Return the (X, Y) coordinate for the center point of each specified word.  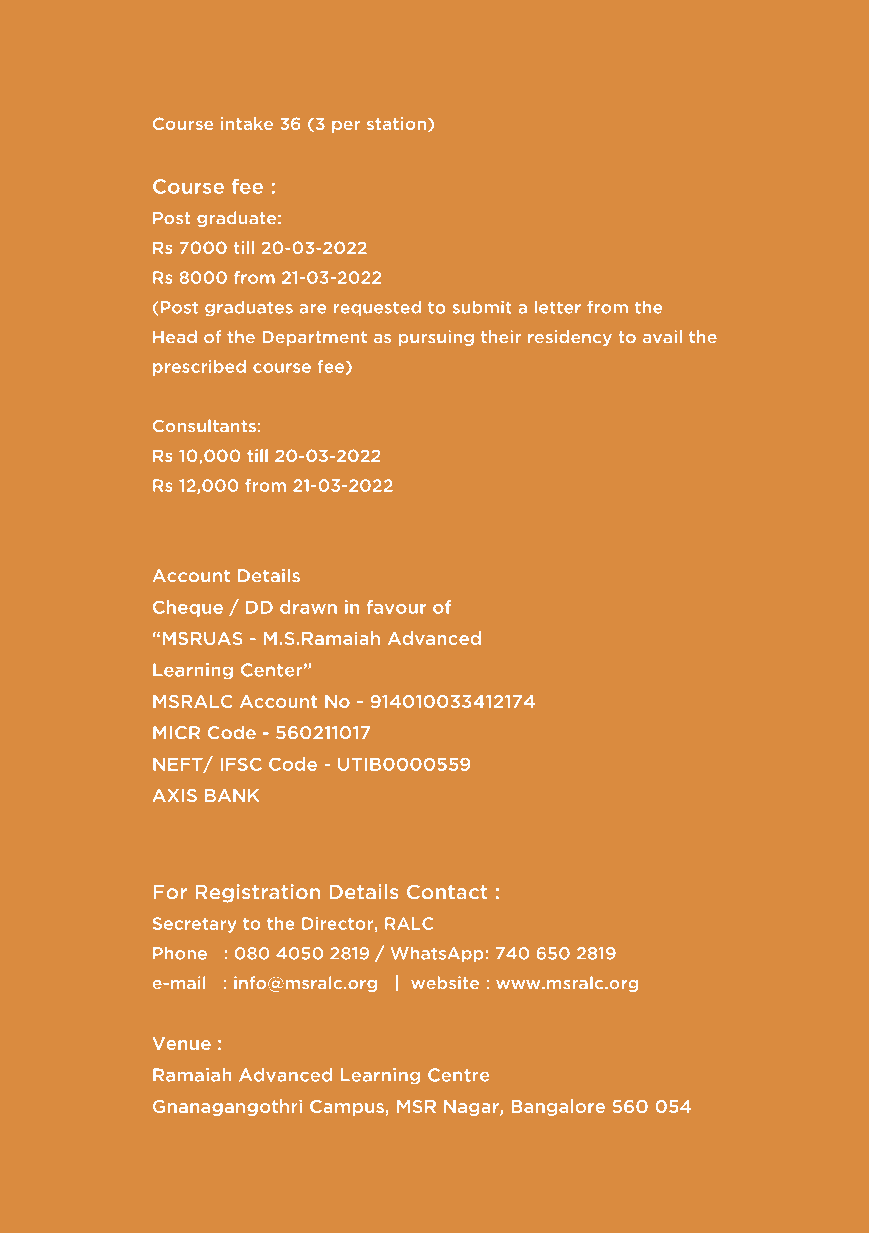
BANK (232, 795)
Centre (458, 1075)
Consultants (204, 426)
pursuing (436, 338)
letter (558, 307)
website (445, 982)
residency (570, 338)
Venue (181, 1043)
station (396, 123)
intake (247, 123)
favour (396, 607)
